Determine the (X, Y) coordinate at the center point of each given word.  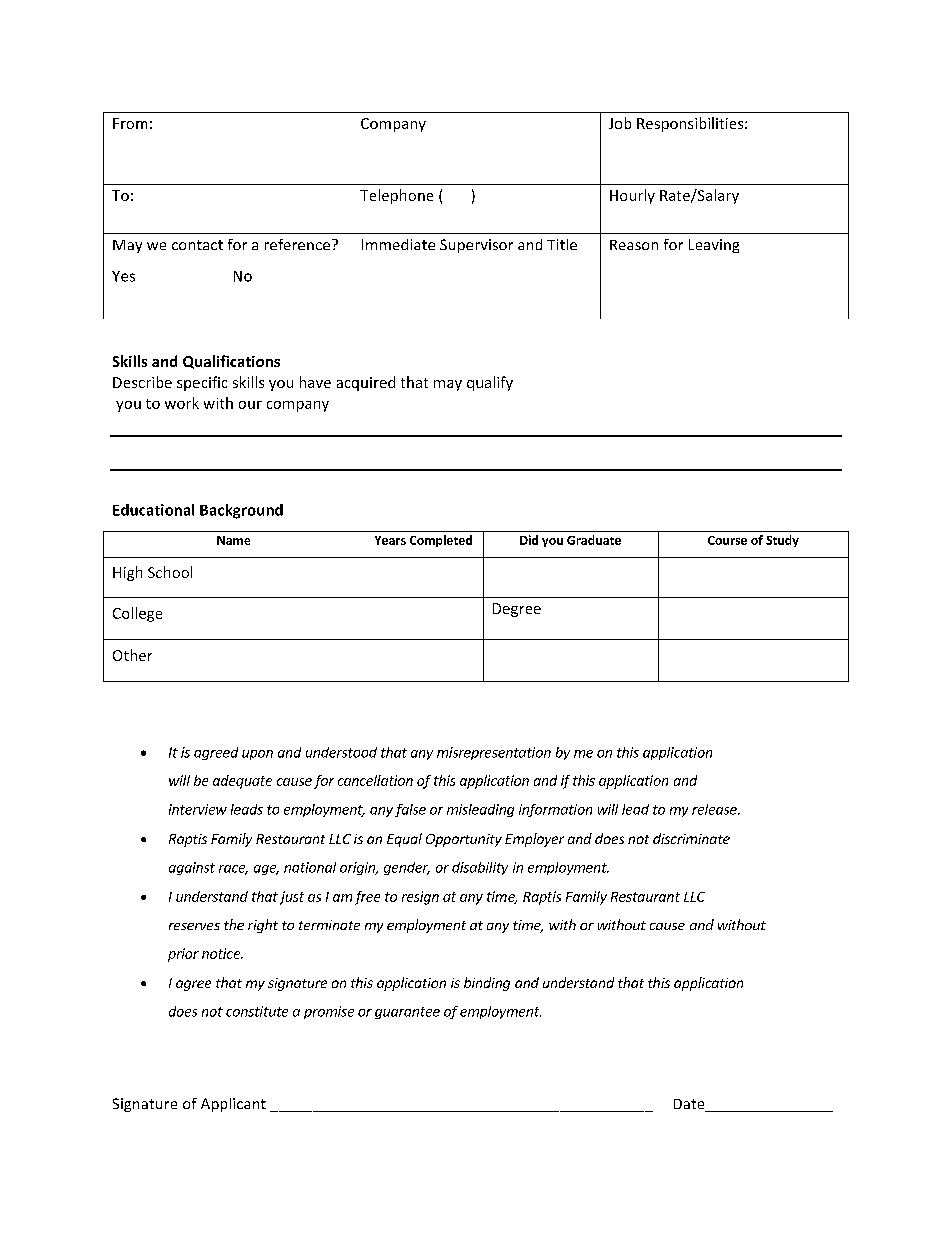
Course (727, 540)
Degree (517, 610)
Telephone (396, 196)
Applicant (233, 1105)
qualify (490, 383)
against (192, 868)
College (137, 614)
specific (202, 383)
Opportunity (464, 840)
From (130, 123)
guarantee (407, 1013)
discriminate (691, 838)
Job (620, 123)
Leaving (714, 246)
